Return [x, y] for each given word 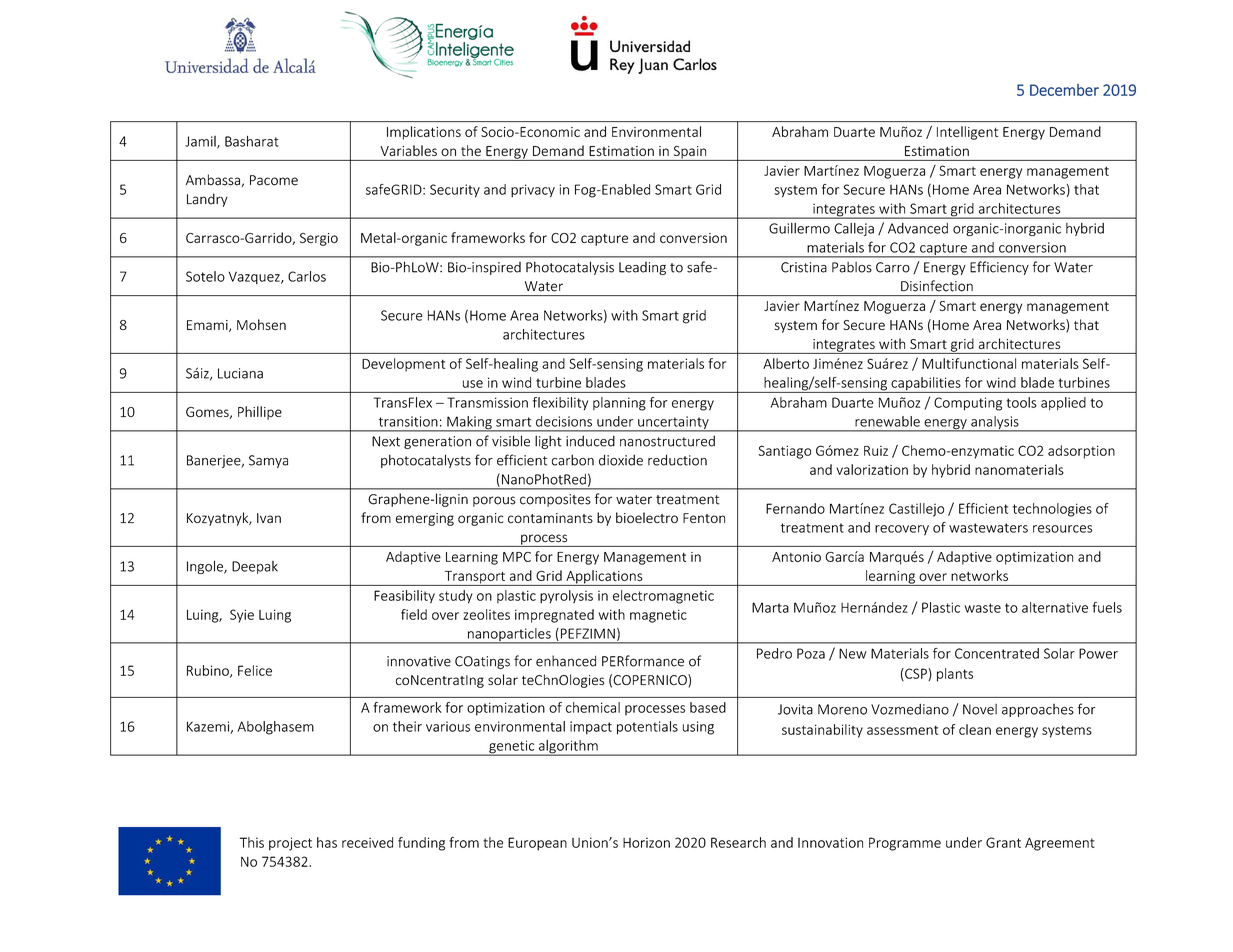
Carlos [307, 276]
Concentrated [997, 653]
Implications [424, 133]
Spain [690, 153]
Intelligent [967, 133]
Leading [642, 268]
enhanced [566, 661]
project [290, 844]
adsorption [1081, 452]
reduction [677, 460]
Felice [255, 670]
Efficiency [999, 268]
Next [386, 441]
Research [738, 842]
